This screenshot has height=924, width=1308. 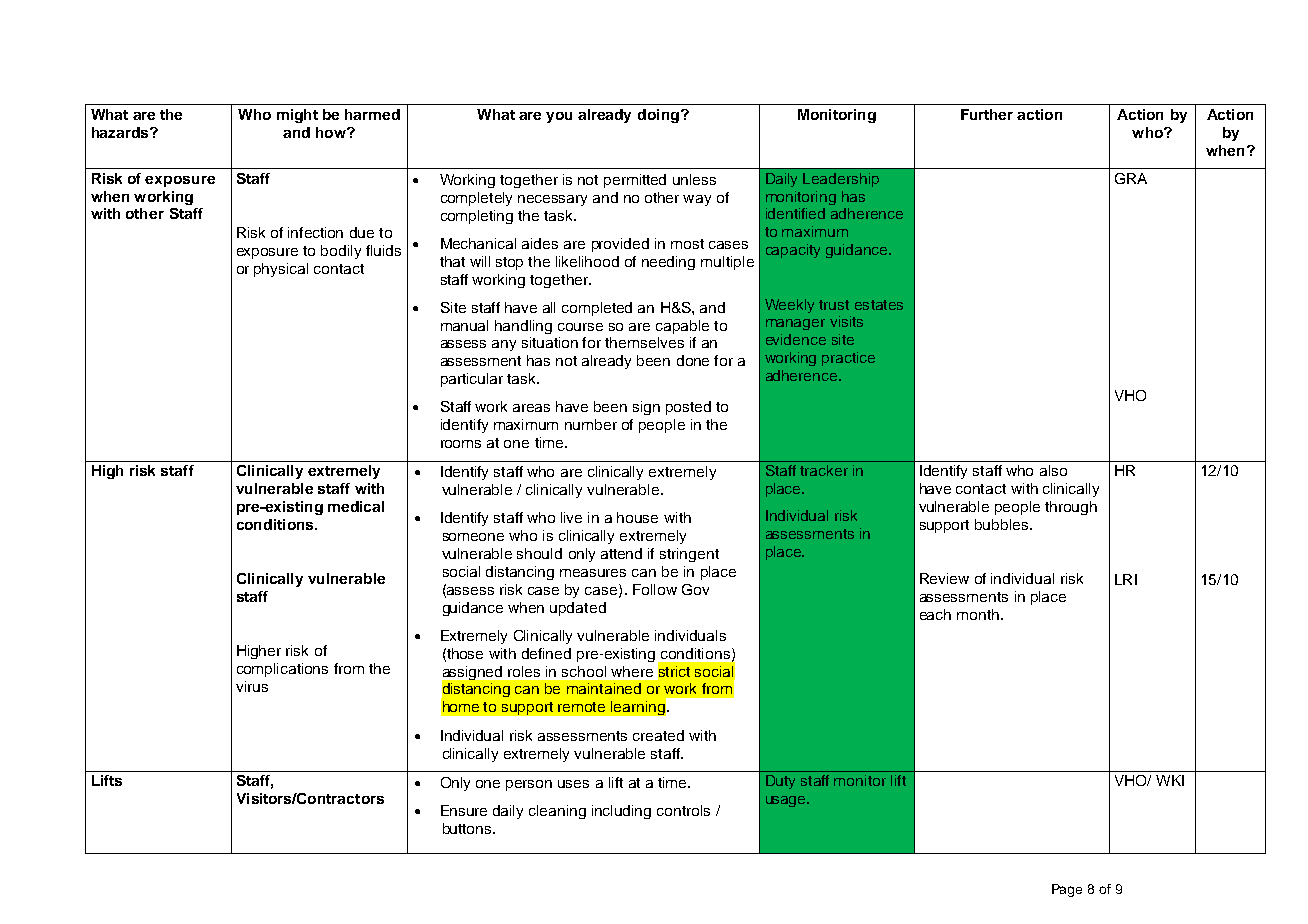 What do you see at coordinates (1067, 890) in the screenshot?
I see `Page` at bounding box center [1067, 890].
